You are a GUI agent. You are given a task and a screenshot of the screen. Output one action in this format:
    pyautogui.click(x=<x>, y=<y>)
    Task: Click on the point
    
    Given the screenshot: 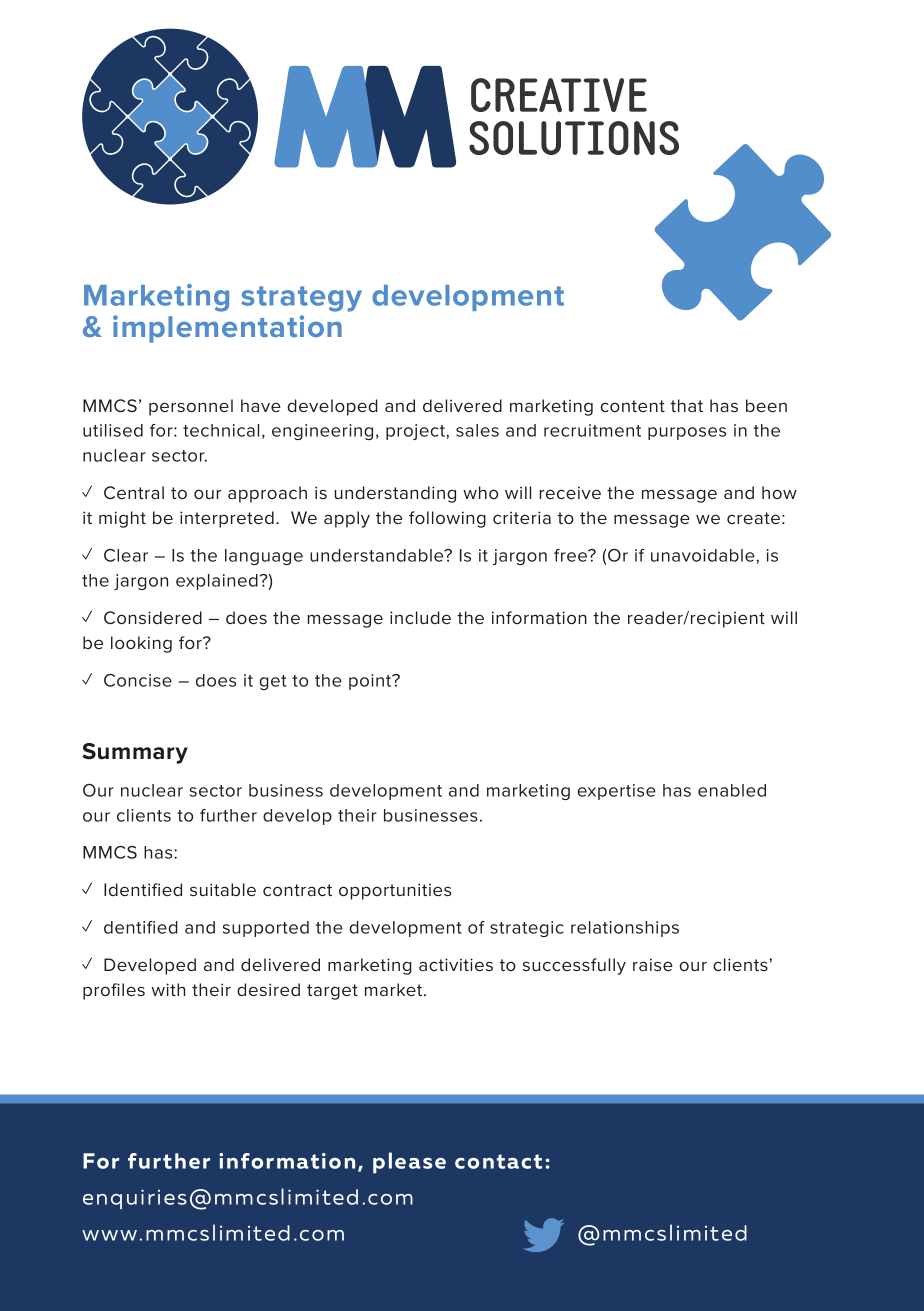 What is the action you would take?
    pyautogui.click(x=371, y=682)
